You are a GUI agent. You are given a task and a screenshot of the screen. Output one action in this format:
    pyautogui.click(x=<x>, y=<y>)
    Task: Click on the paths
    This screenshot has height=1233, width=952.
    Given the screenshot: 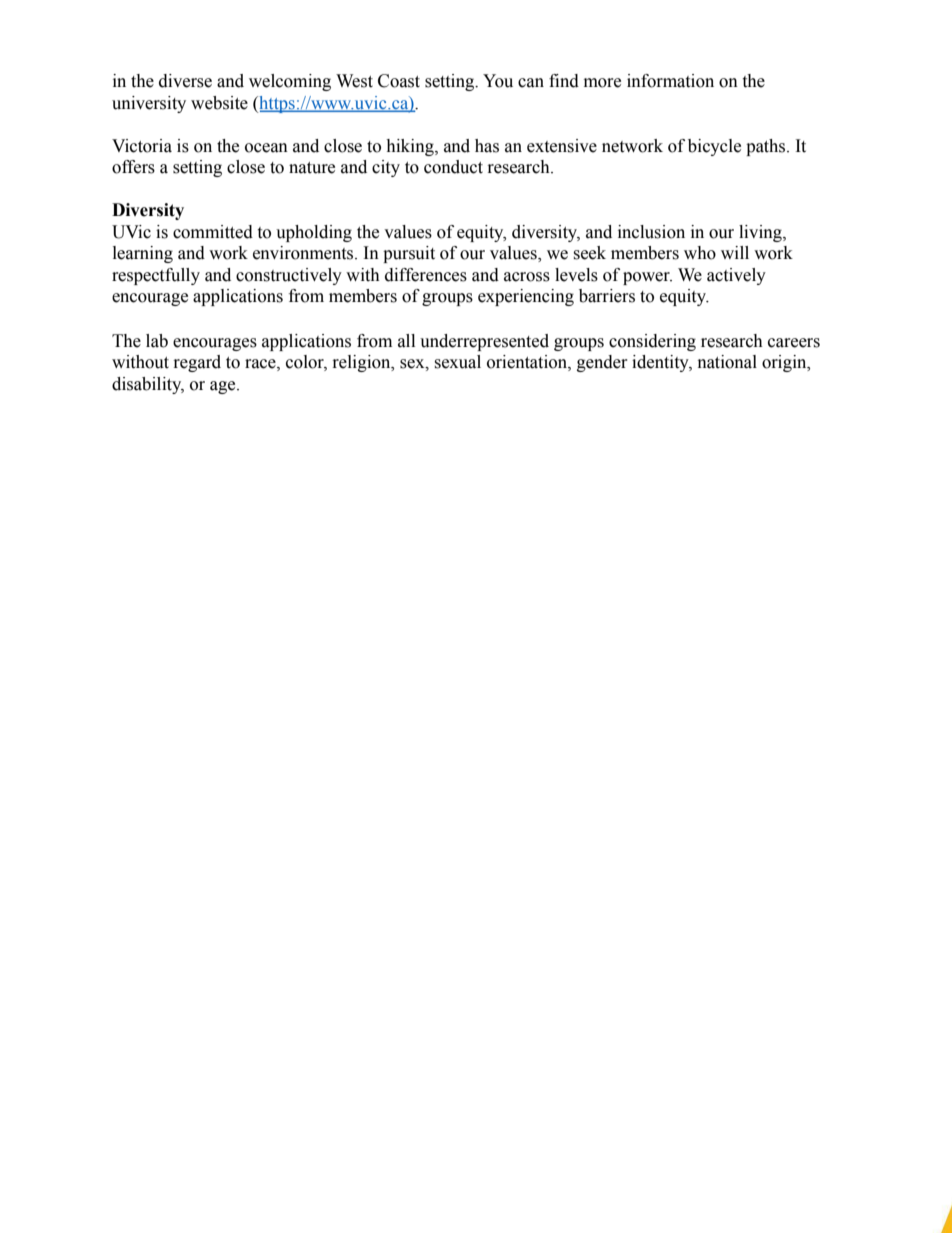 What is the action you would take?
    pyautogui.click(x=767, y=147)
